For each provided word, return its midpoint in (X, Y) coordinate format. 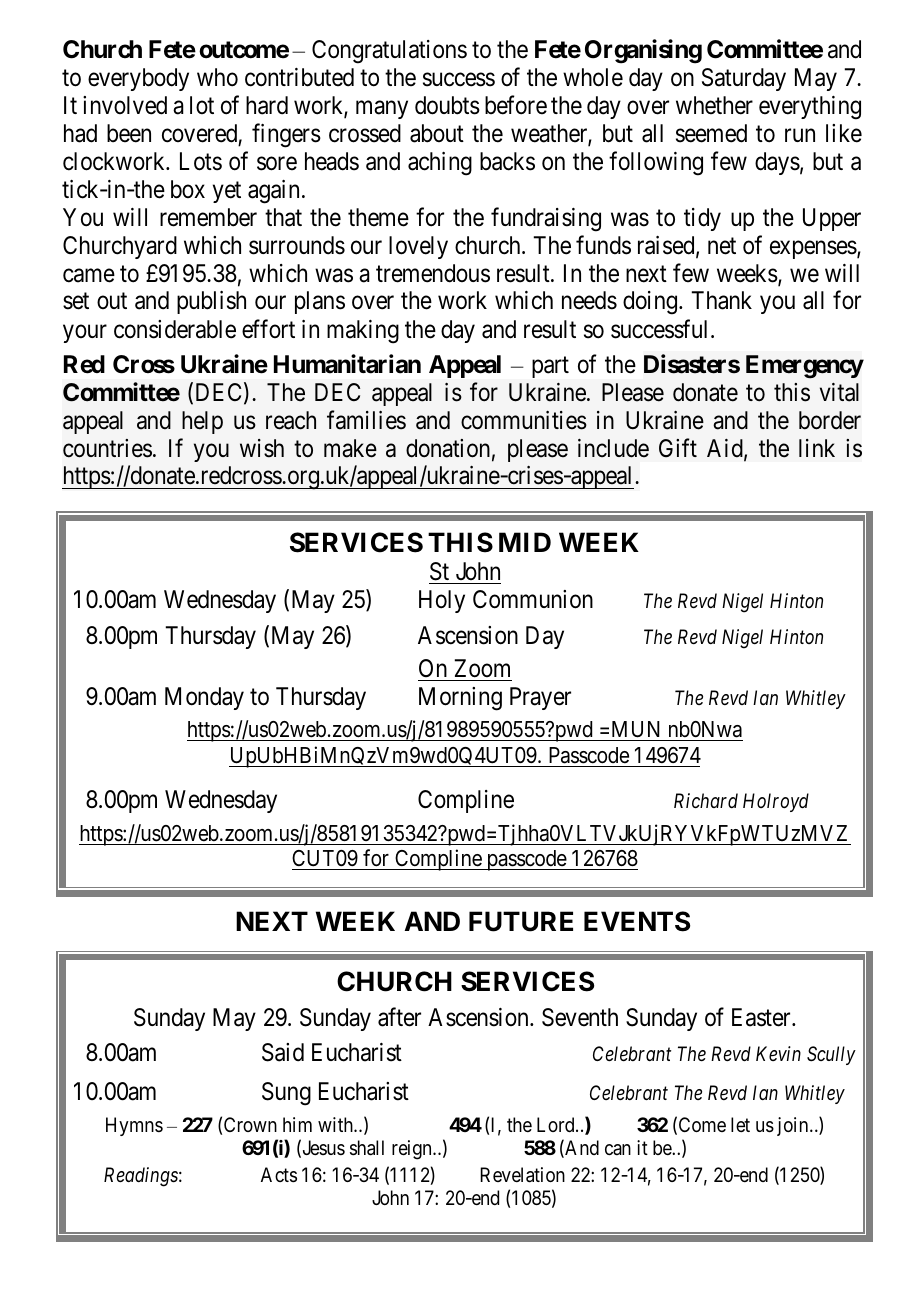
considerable (175, 329)
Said (283, 1052)
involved (125, 105)
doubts (447, 105)
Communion (533, 599)
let (740, 1124)
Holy (442, 601)
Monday (204, 698)
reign (413, 1150)
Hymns (134, 1126)
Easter (762, 1017)
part (550, 367)
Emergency (805, 367)
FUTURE (521, 921)
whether (714, 105)
